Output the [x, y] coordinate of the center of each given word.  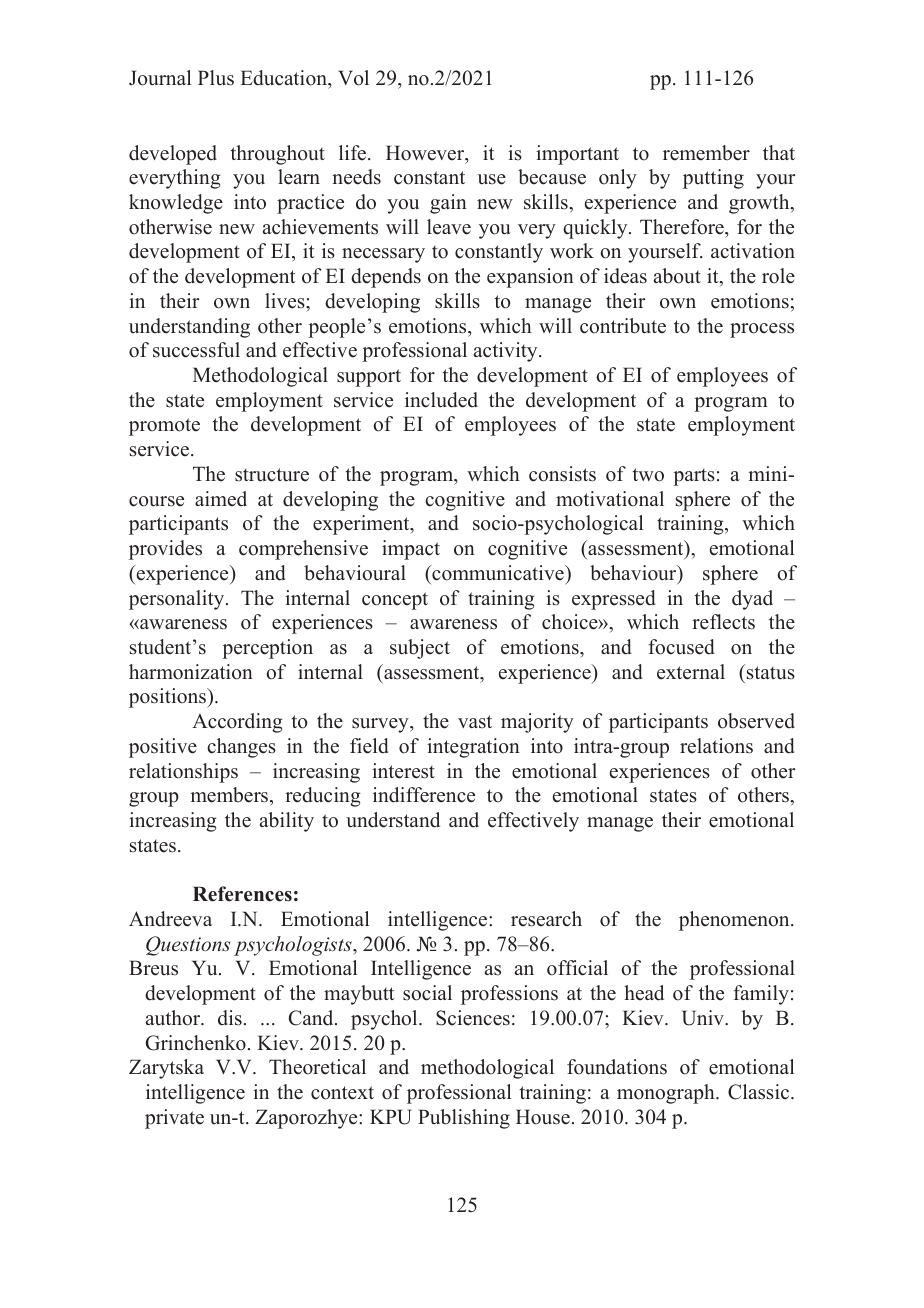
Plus [216, 78]
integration [473, 748]
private [174, 1119]
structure [272, 475]
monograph [667, 1094]
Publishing [464, 1119]
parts [694, 477]
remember [706, 153]
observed [756, 721]
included [441, 400]
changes [241, 748]
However [426, 154]
